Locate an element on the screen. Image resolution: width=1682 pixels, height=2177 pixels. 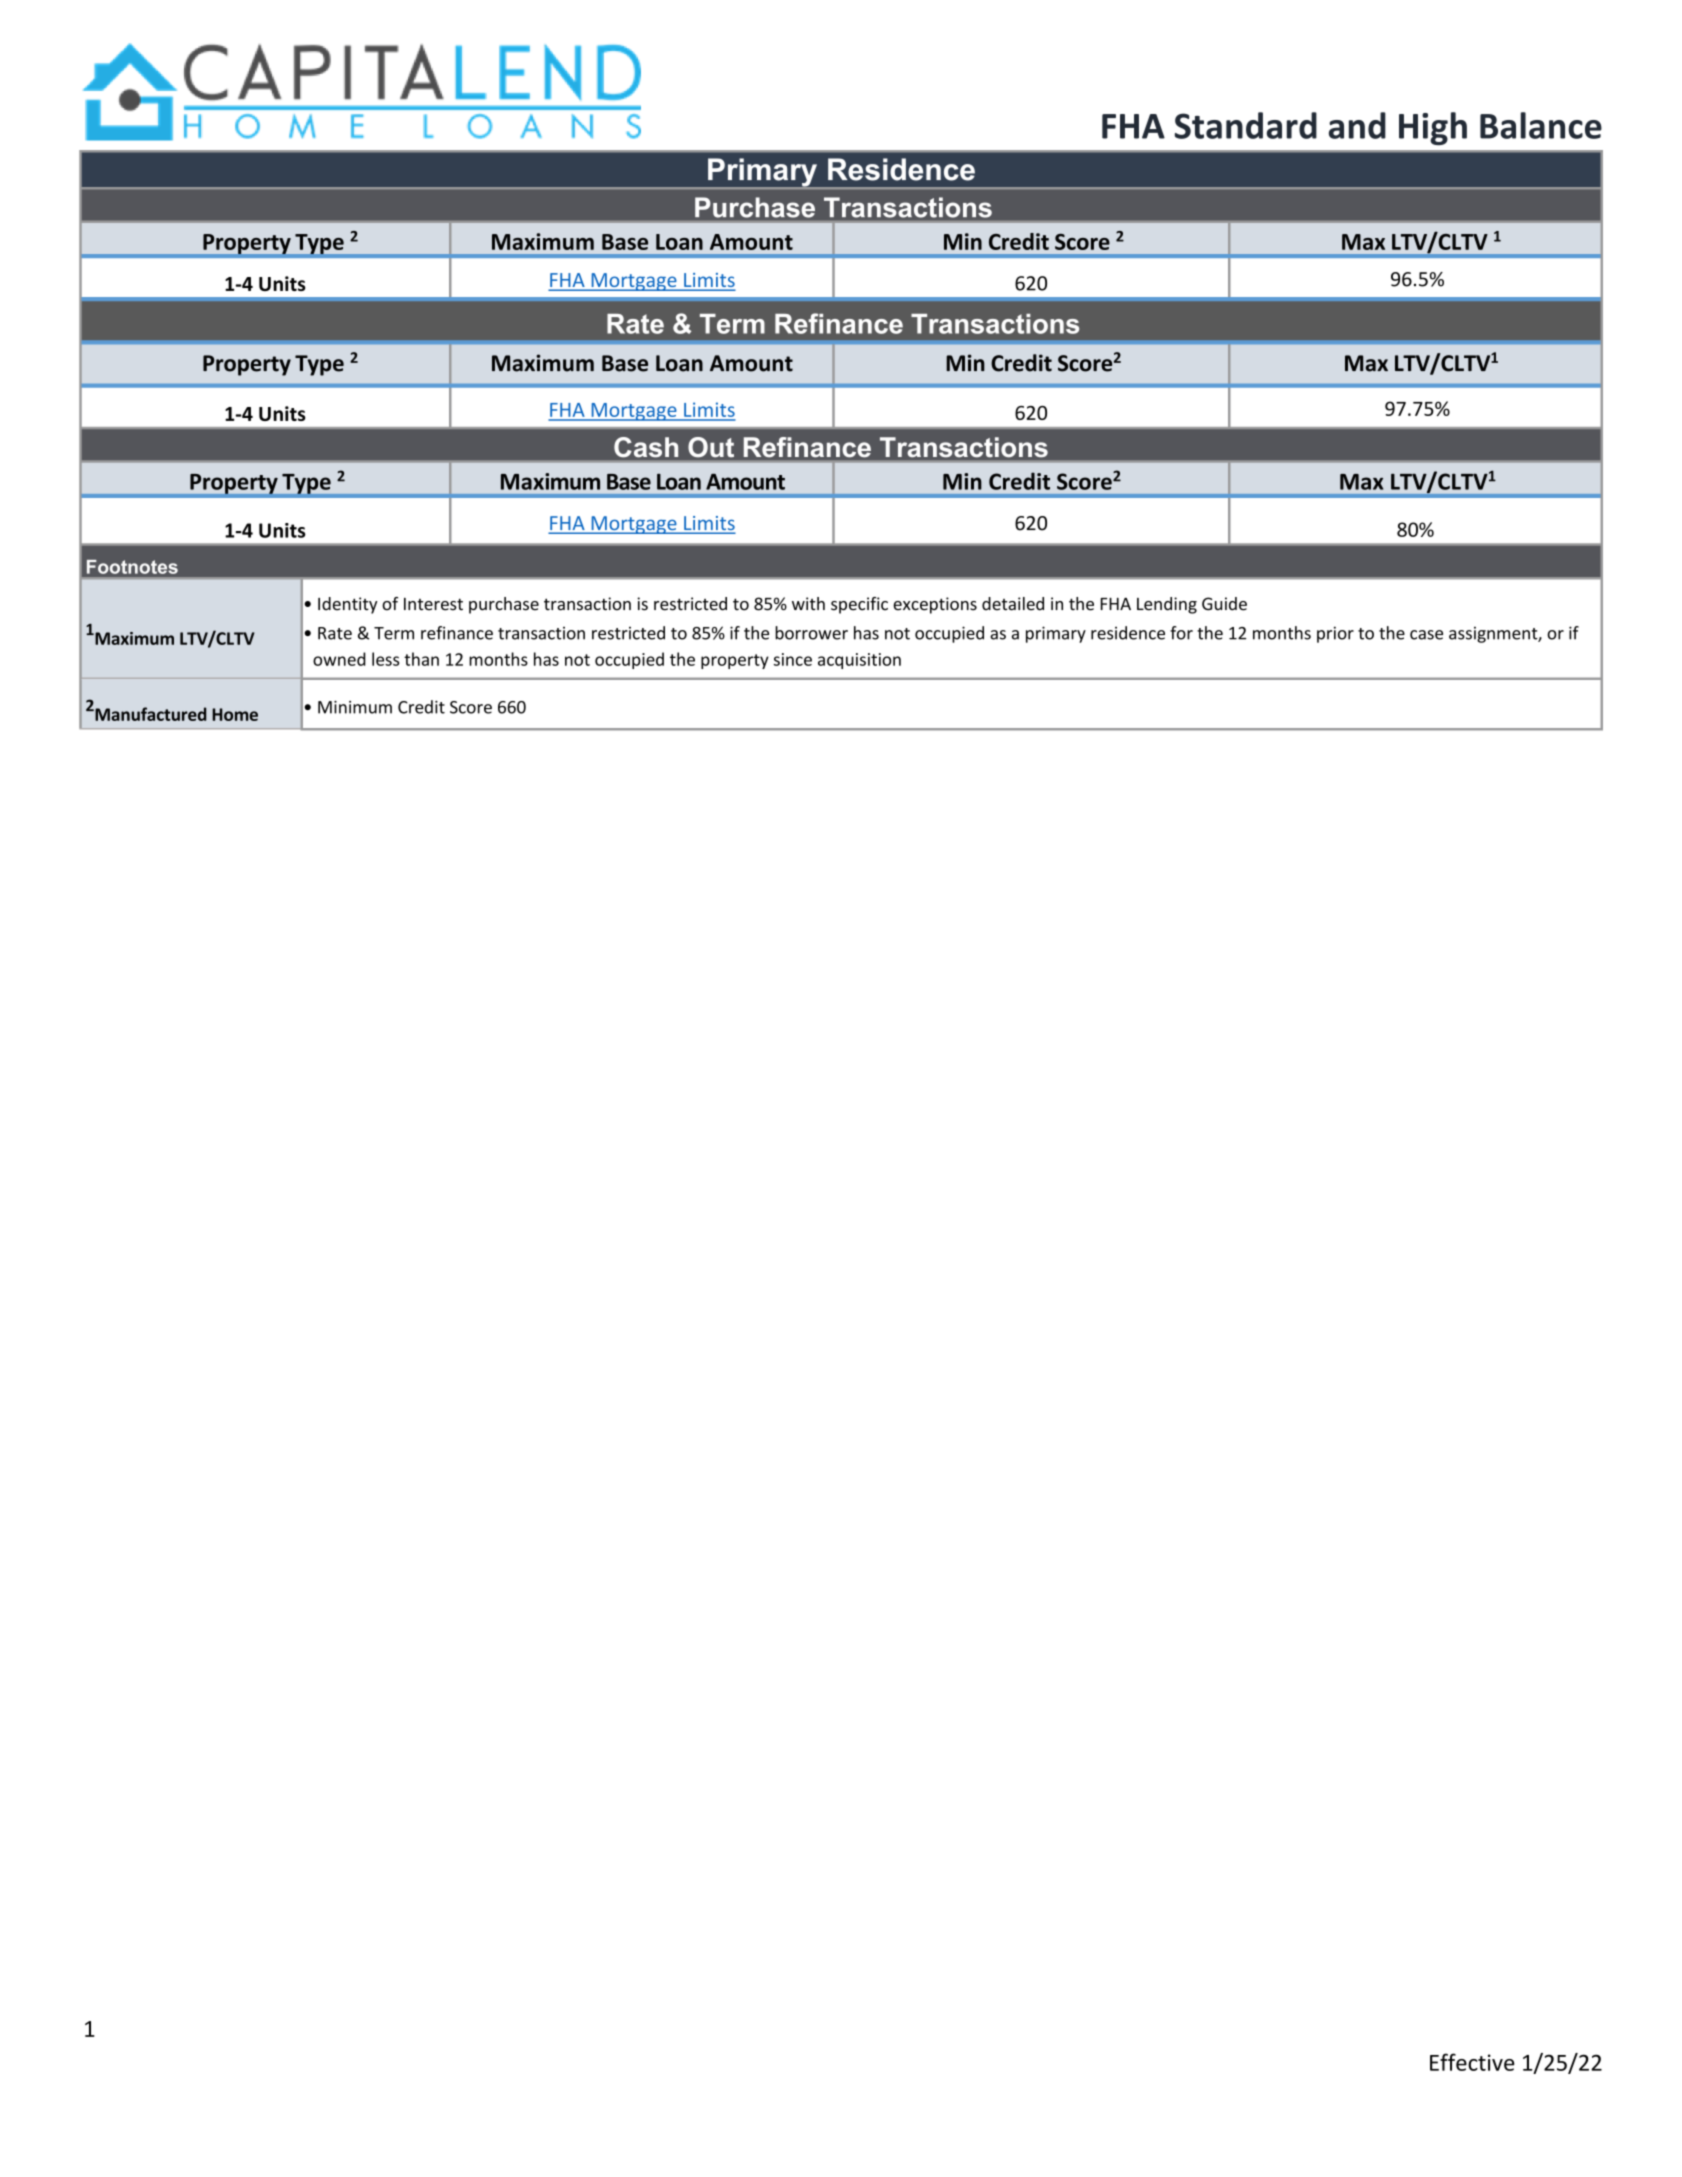
acquisition is located at coordinates (859, 661).
